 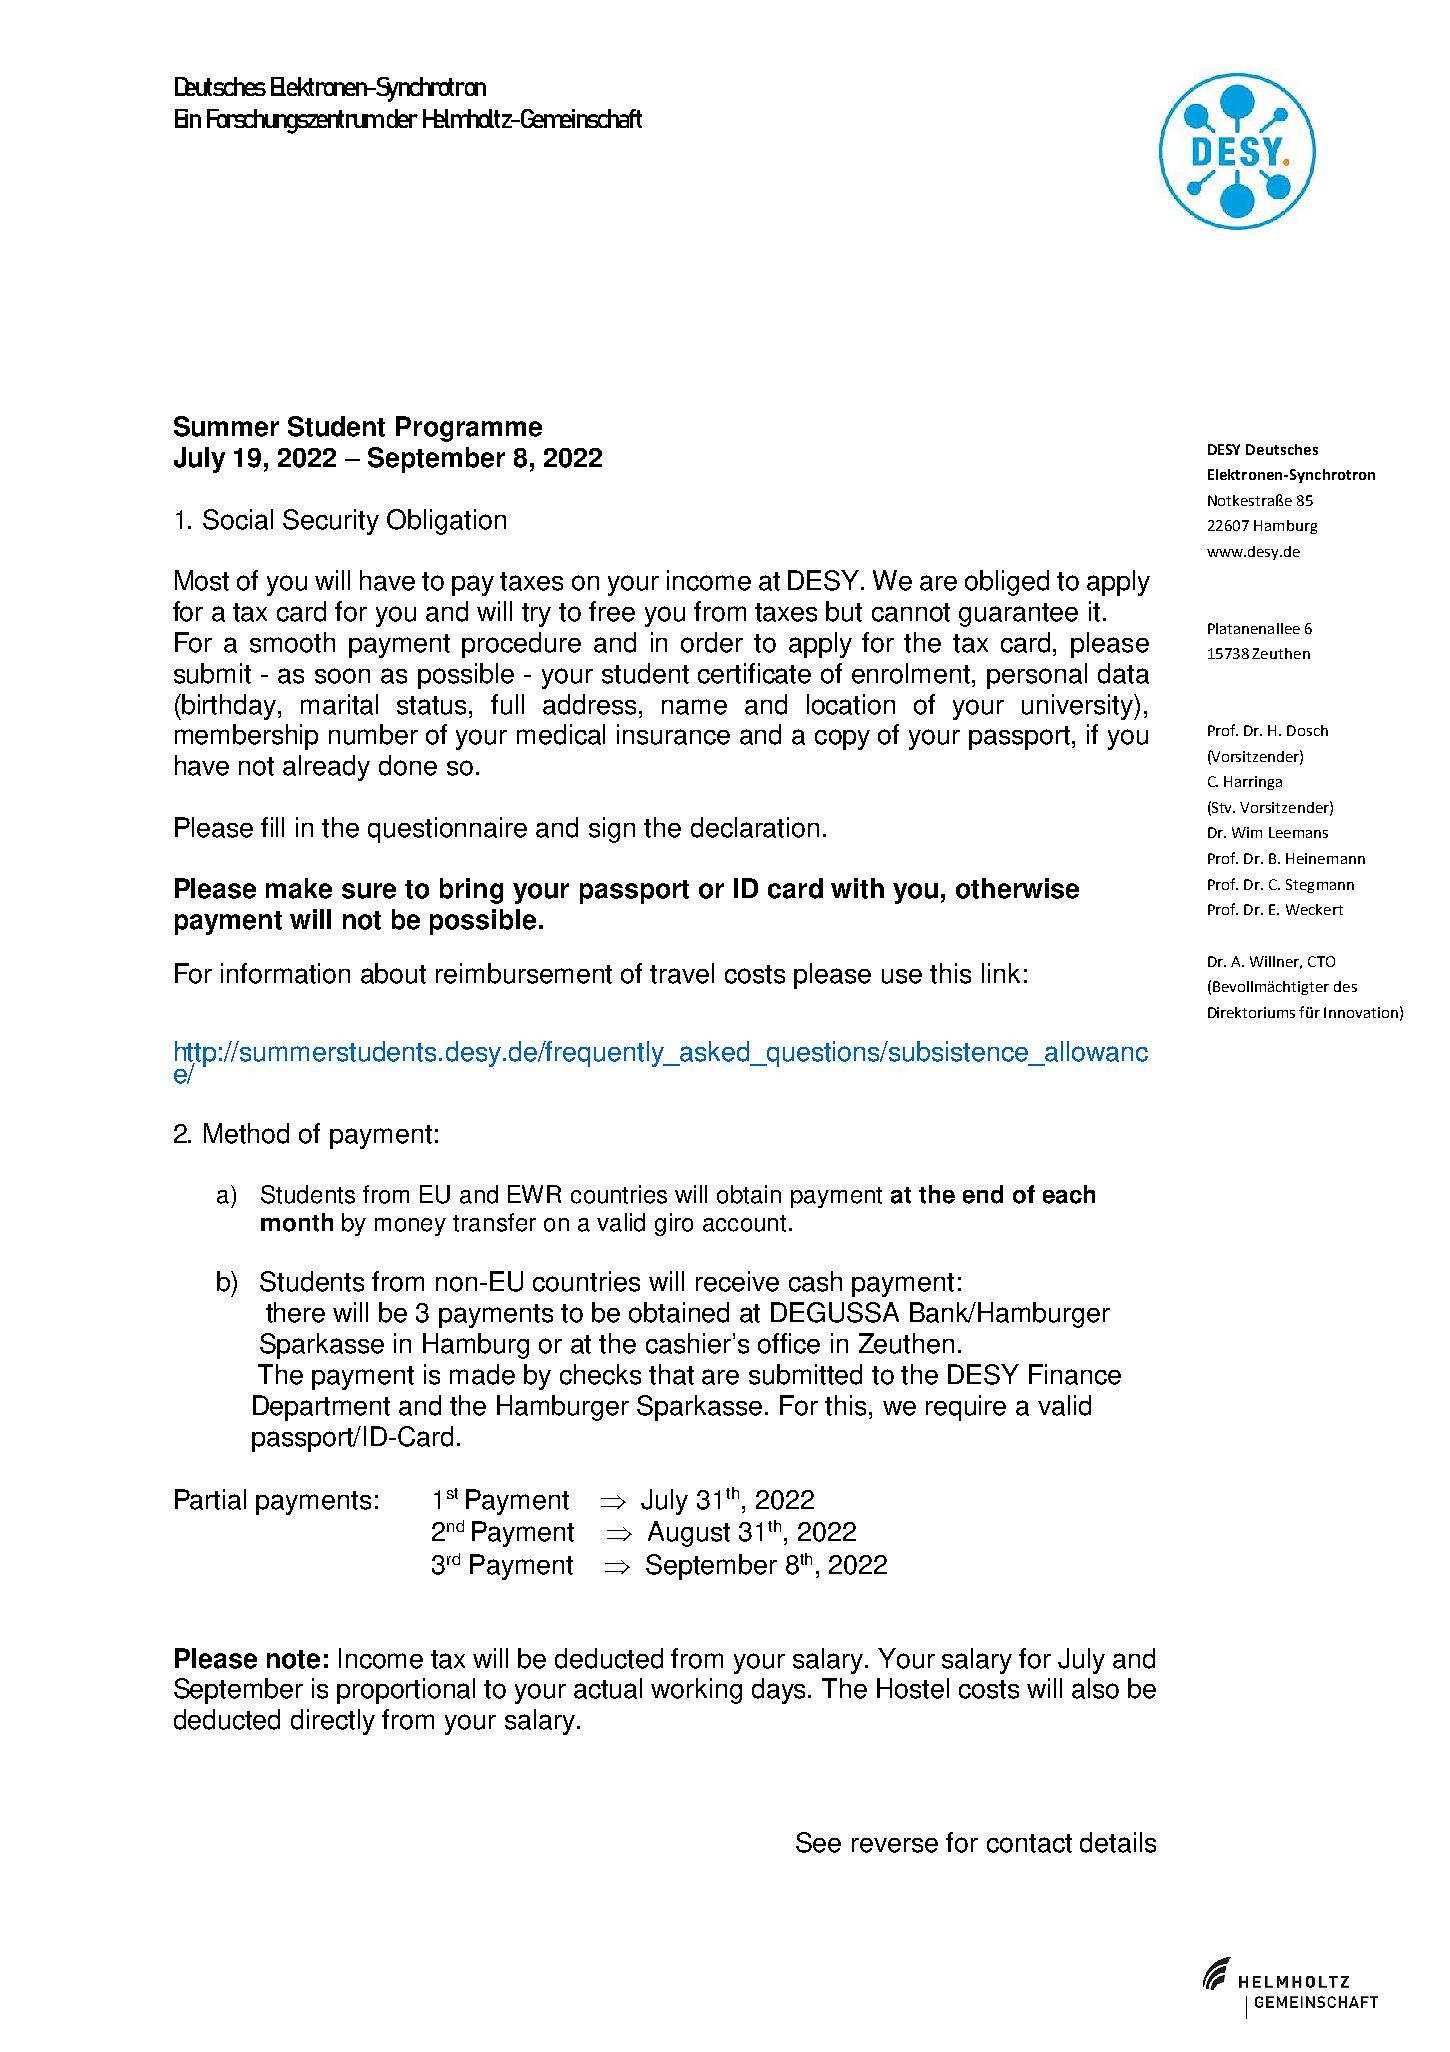 What do you see at coordinates (1007, 583) in the screenshot?
I see `obliged` at bounding box center [1007, 583].
